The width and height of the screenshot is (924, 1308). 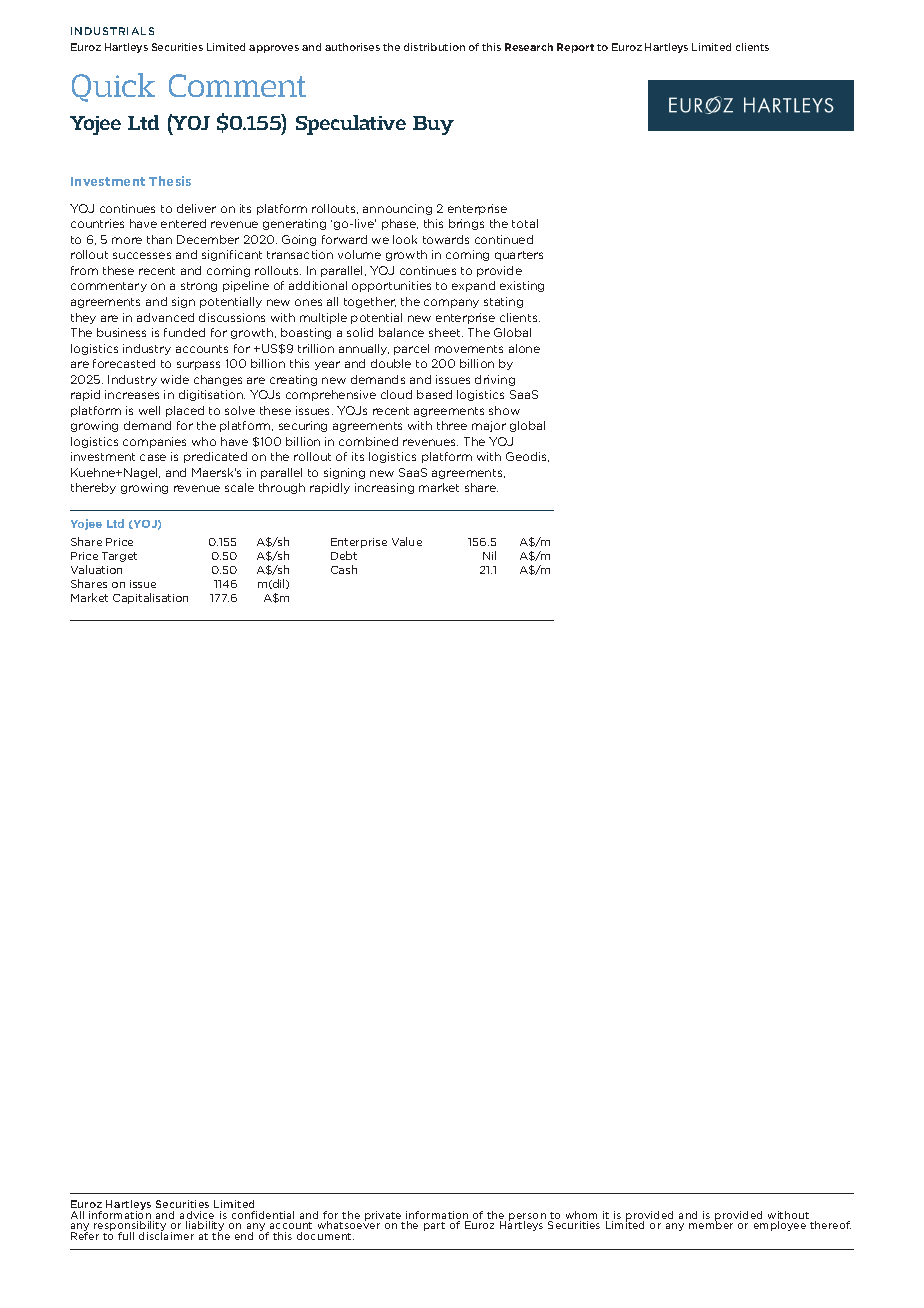 What do you see at coordinates (434, 47) in the screenshot?
I see `distribution` at bounding box center [434, 47].
